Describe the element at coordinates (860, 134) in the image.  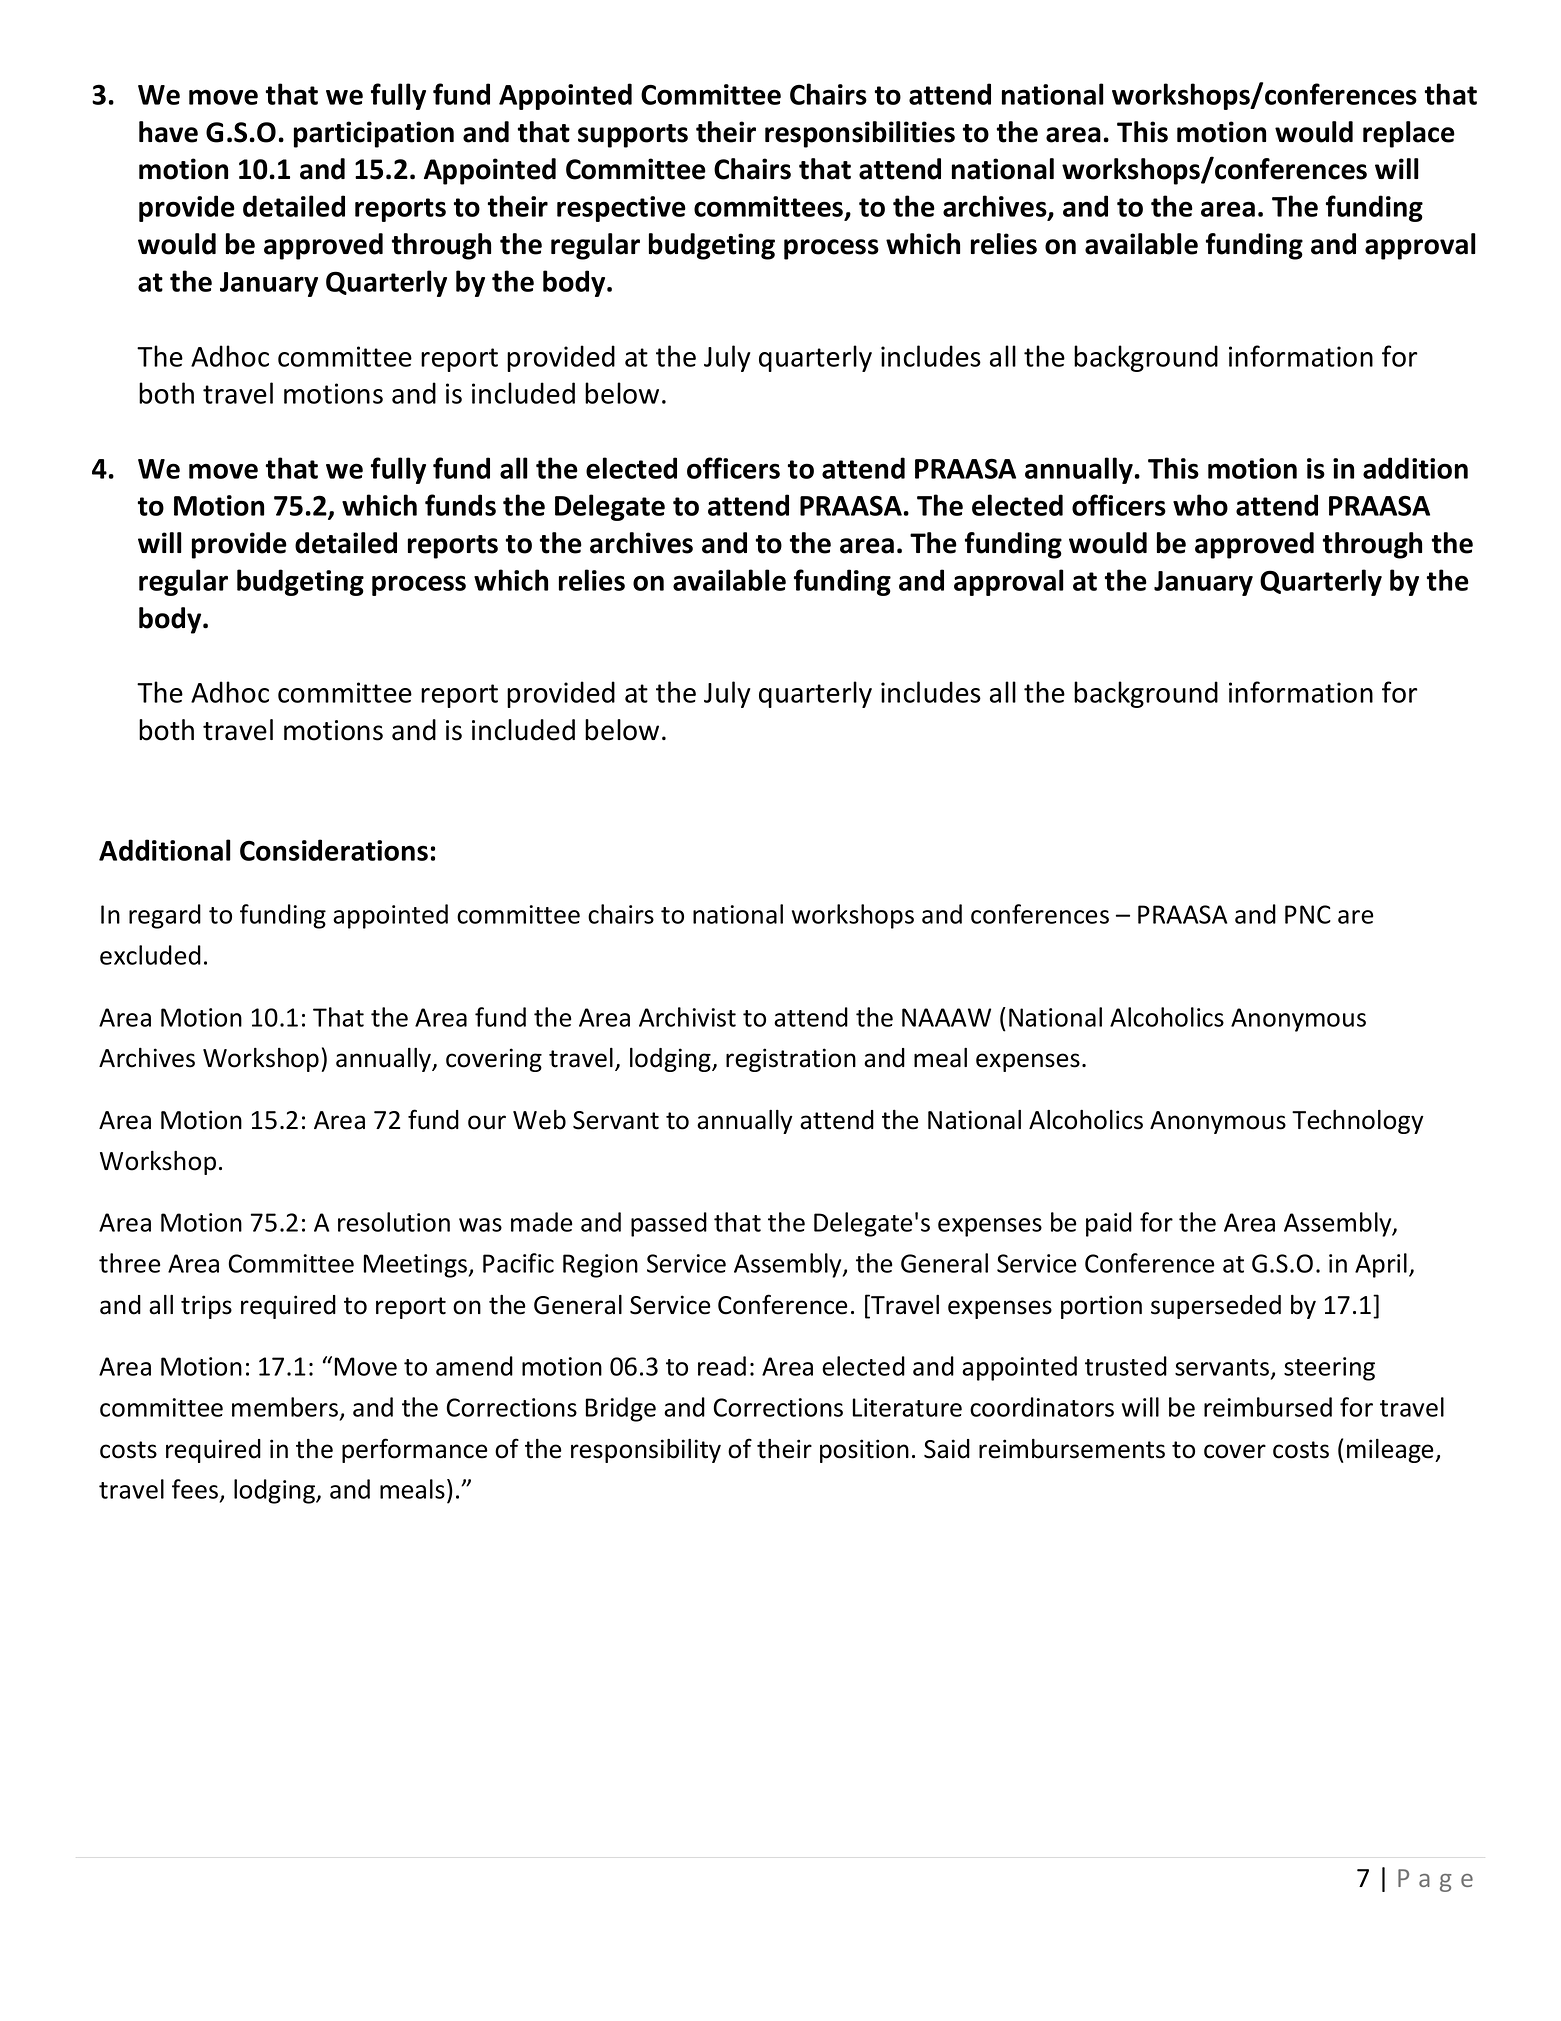
I see `responsibilities` at that location.
